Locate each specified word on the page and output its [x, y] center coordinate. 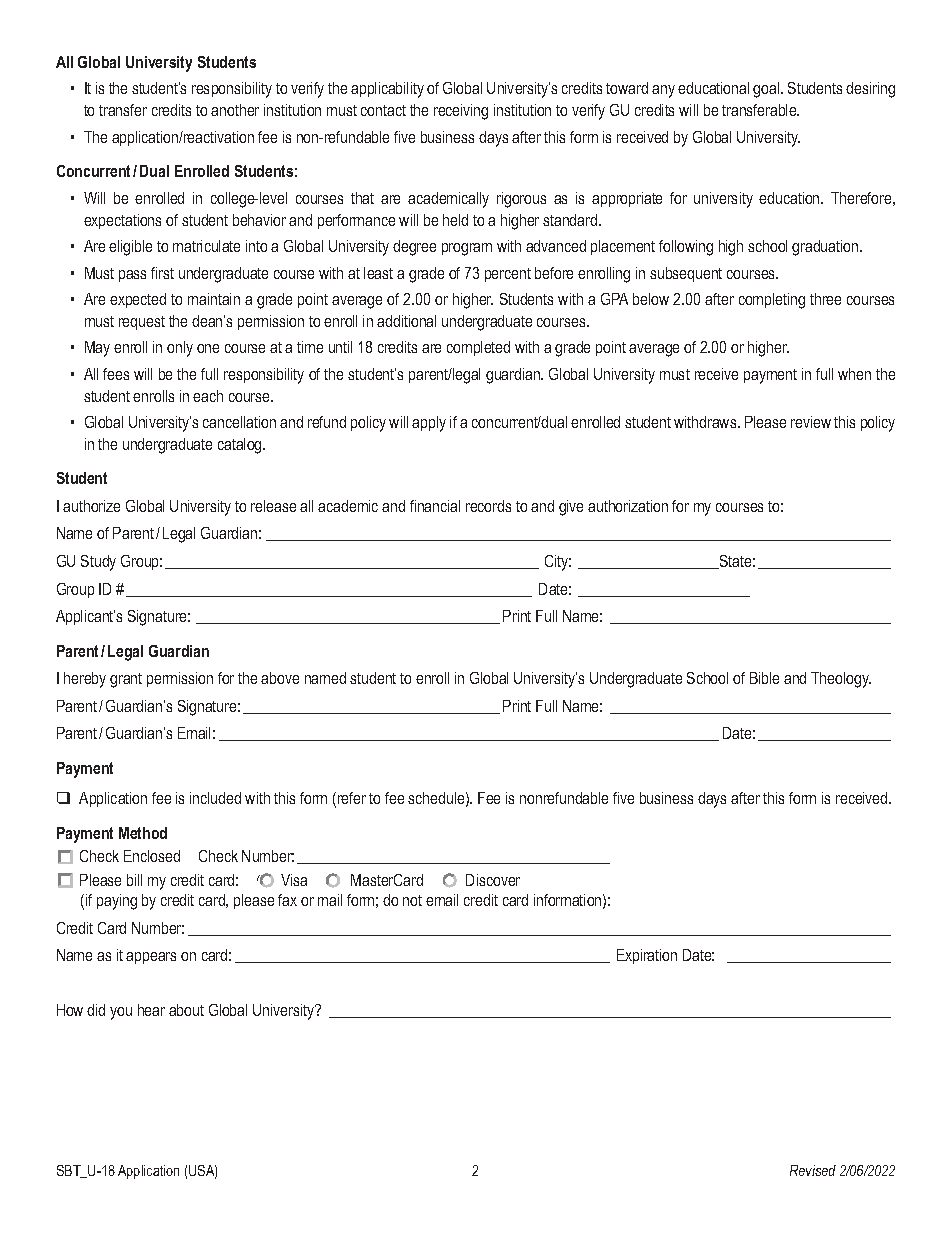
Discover [493, 880]
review [811, 422]
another [235, 110]
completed [478, 348]
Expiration [647, 956]
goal [767, 90]
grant [126, 680]
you [121, 1013]
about [186, 1010]
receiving [461, 112]
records [488, 506]
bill [134, 880]
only [180, 349]
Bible [764, 678]
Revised [813, 1170]
